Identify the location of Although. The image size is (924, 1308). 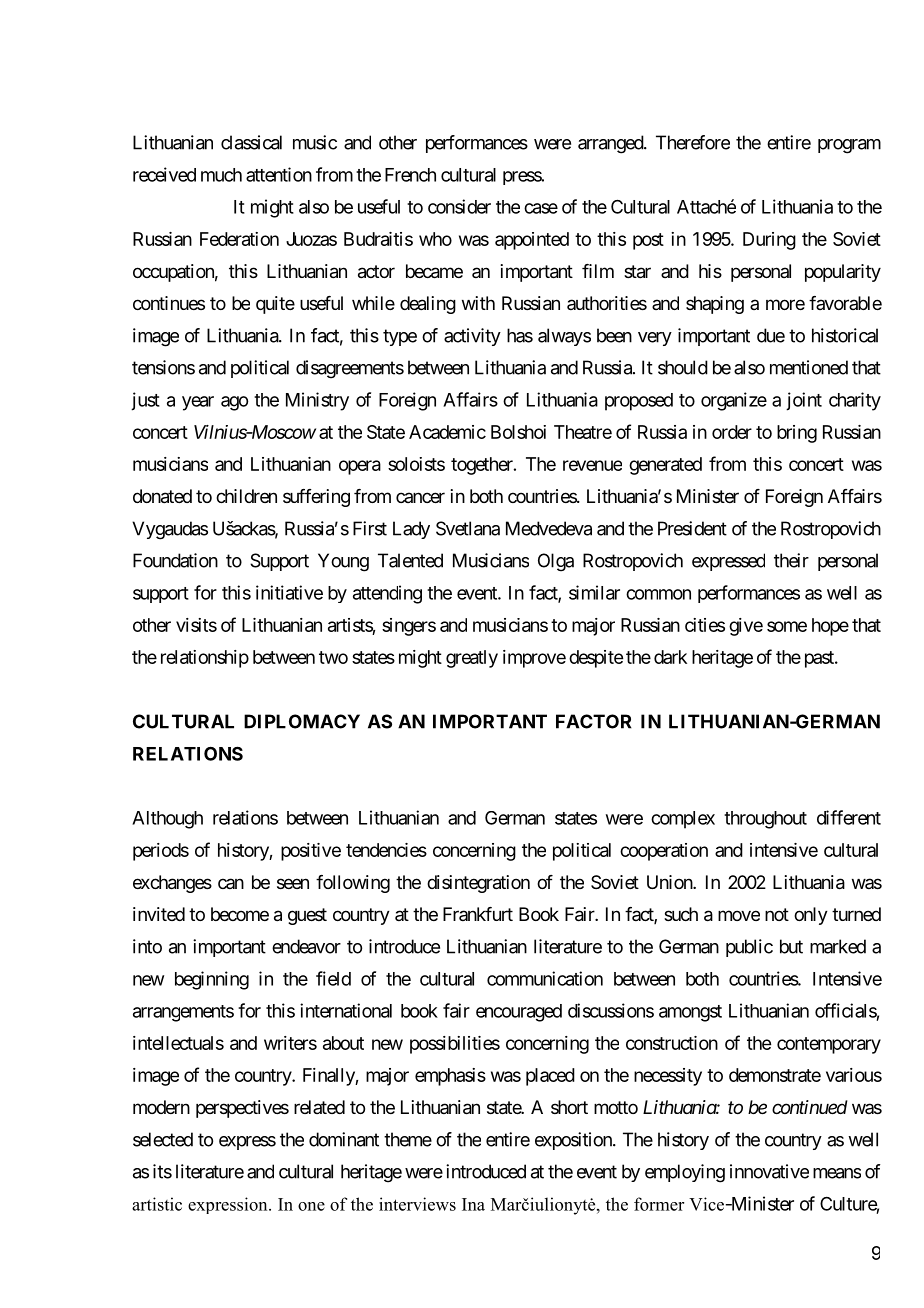
(167, 820).
